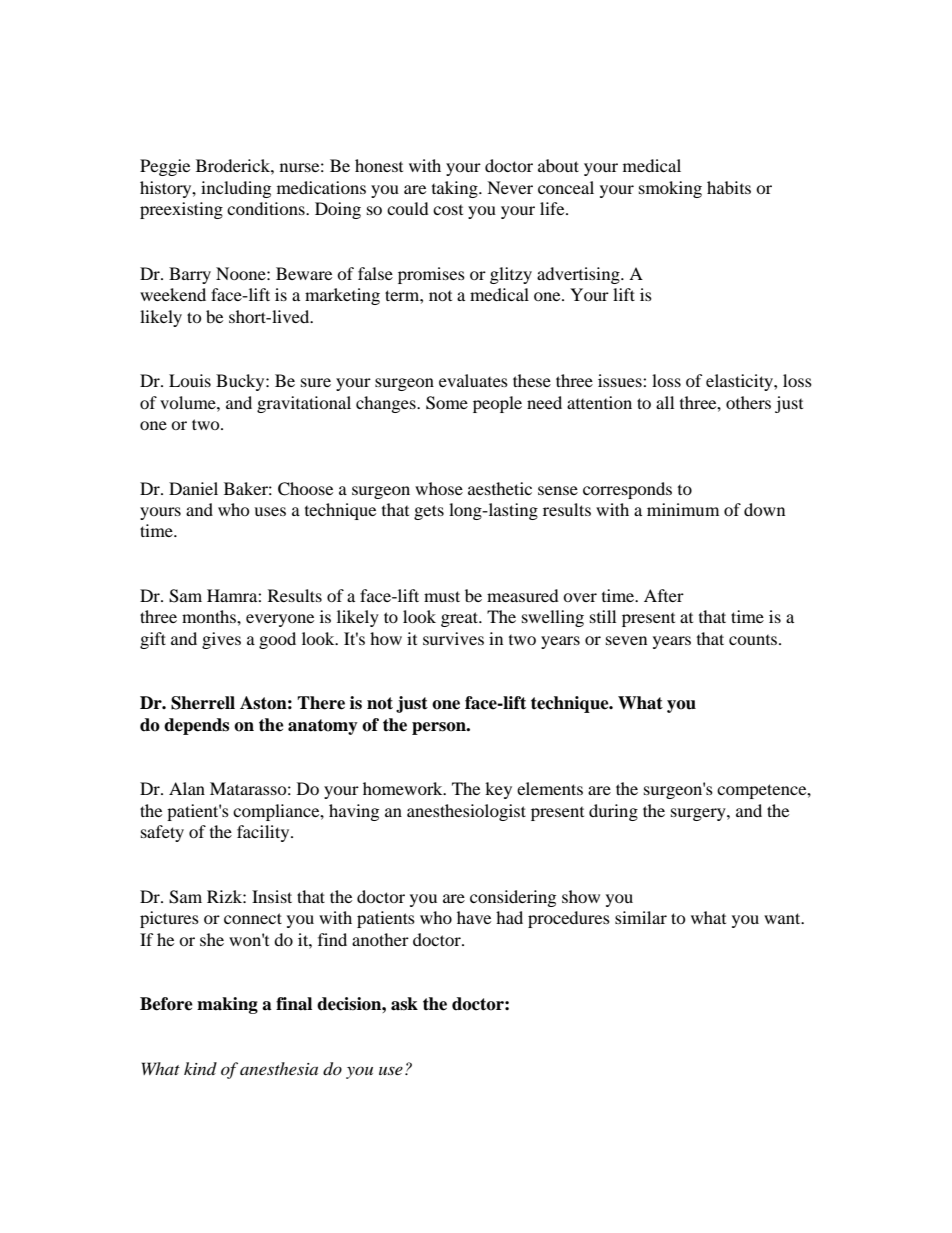  What do you see at coordinates (200, 1068) in the screenshot?
I see `kind` at bounding box center [200, 1068].
